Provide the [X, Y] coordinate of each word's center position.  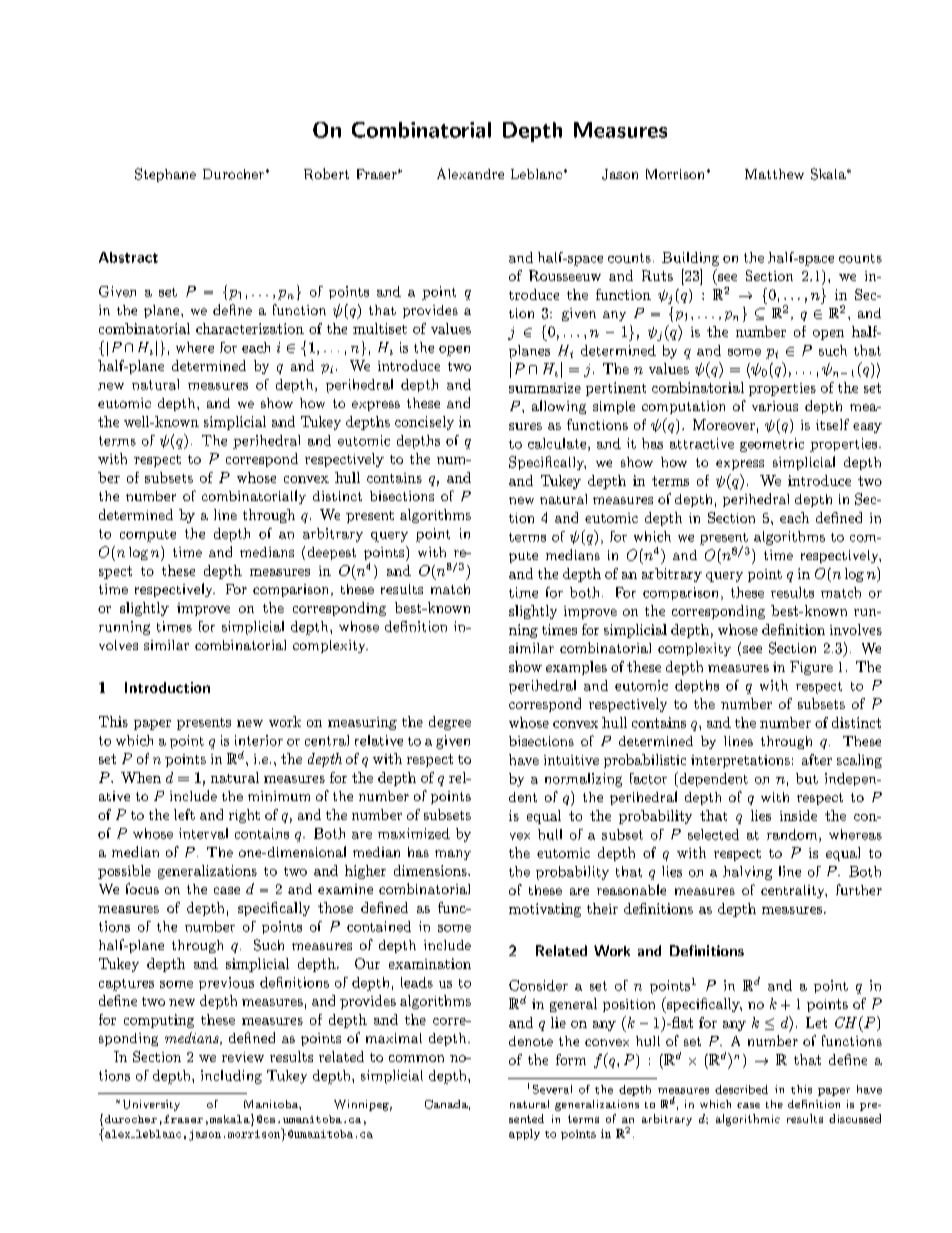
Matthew [774, 174]
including [231, 1077]
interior [259, 740]
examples [576, 668]
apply [524, 1134]
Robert [326, 174]
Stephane [165, 175]
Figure [811, 668]
